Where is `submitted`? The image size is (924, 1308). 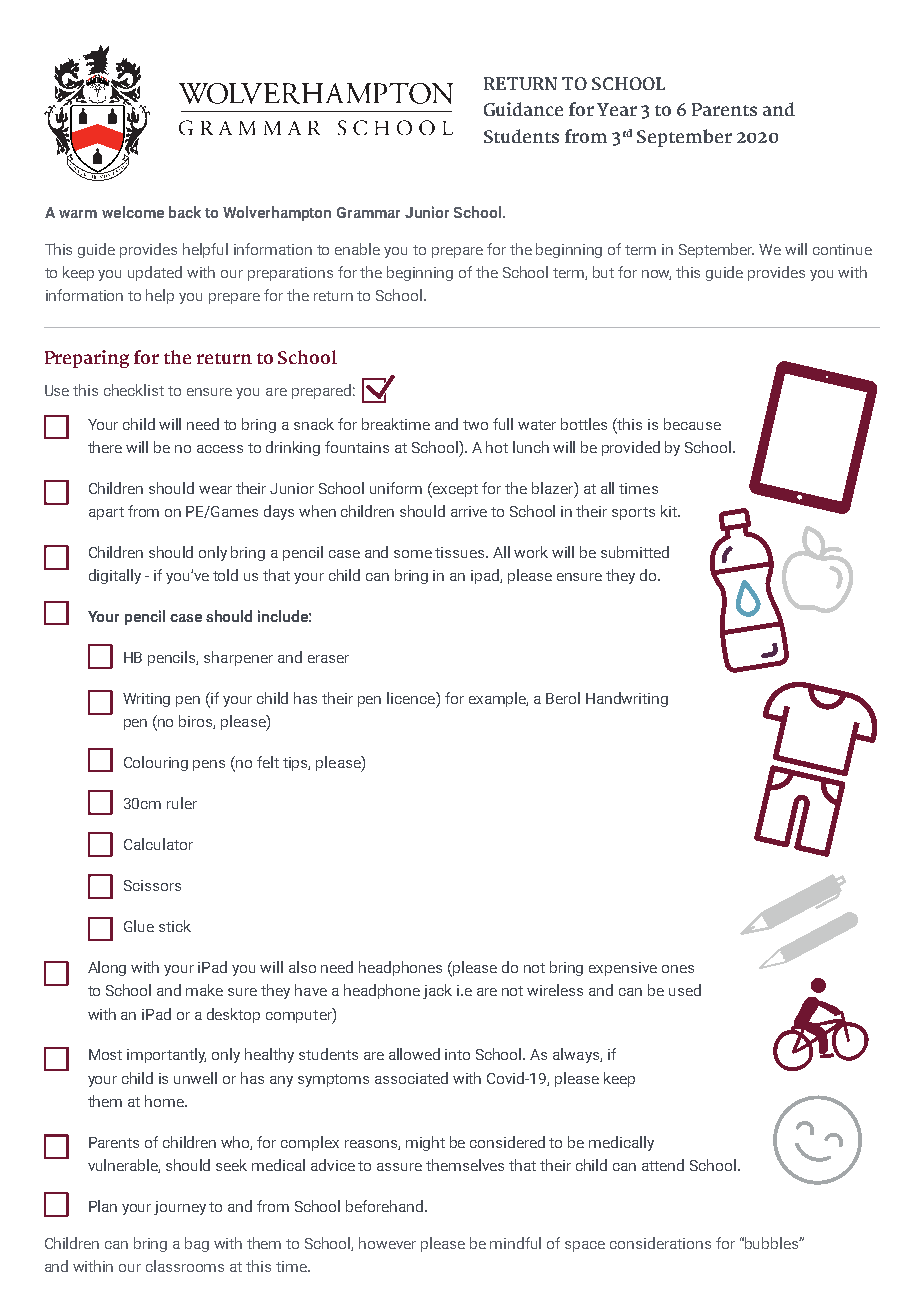
submitted is located at coordinates (635, 552).
